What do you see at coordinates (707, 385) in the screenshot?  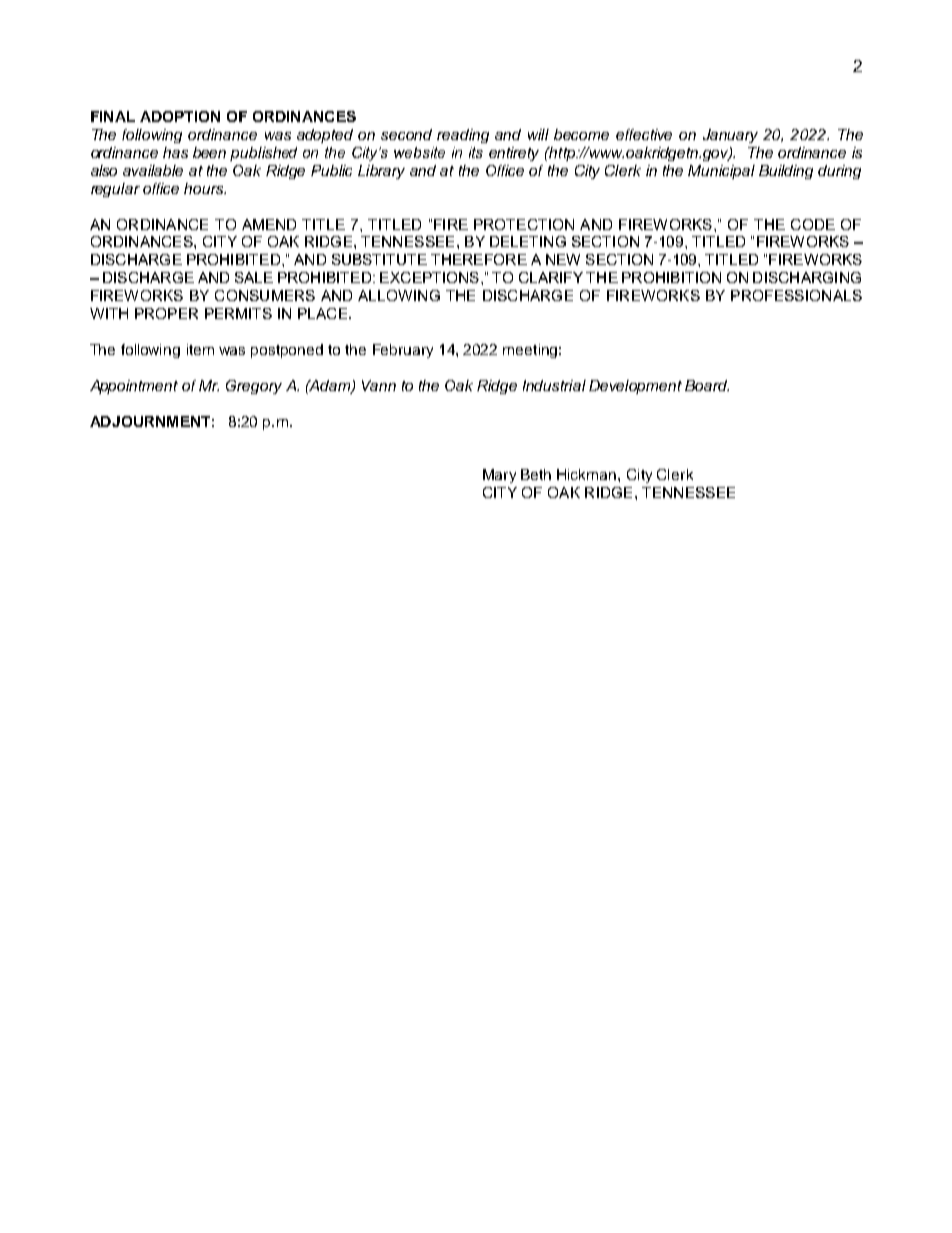 I see `Board` at bounding box center [707, 385].
